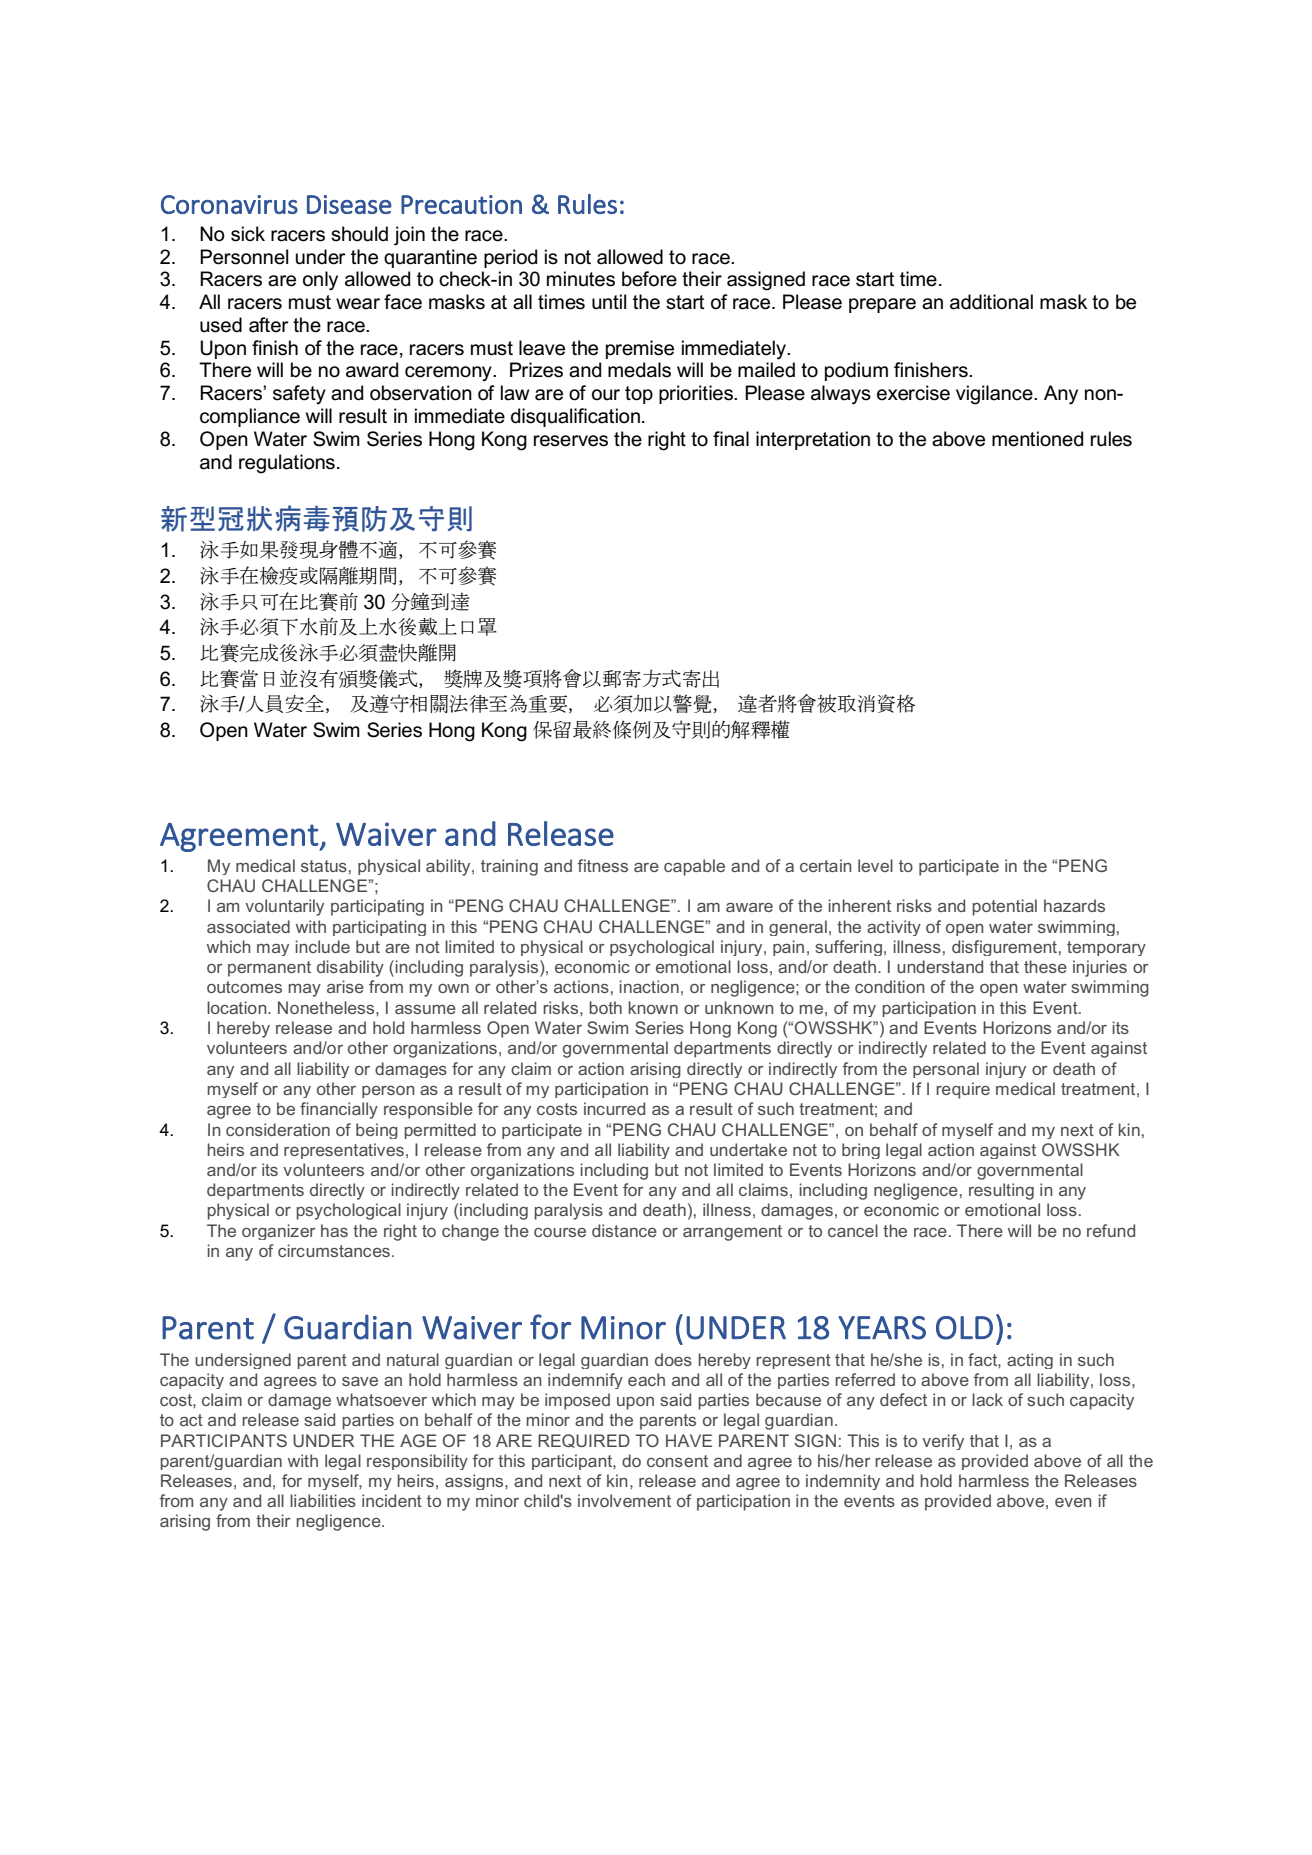 The height and width of the page is (1855, 1312). What do you see at coordinates (614, 1108) in the page?
I see `incurred` at bounding box center [614, 1108].
